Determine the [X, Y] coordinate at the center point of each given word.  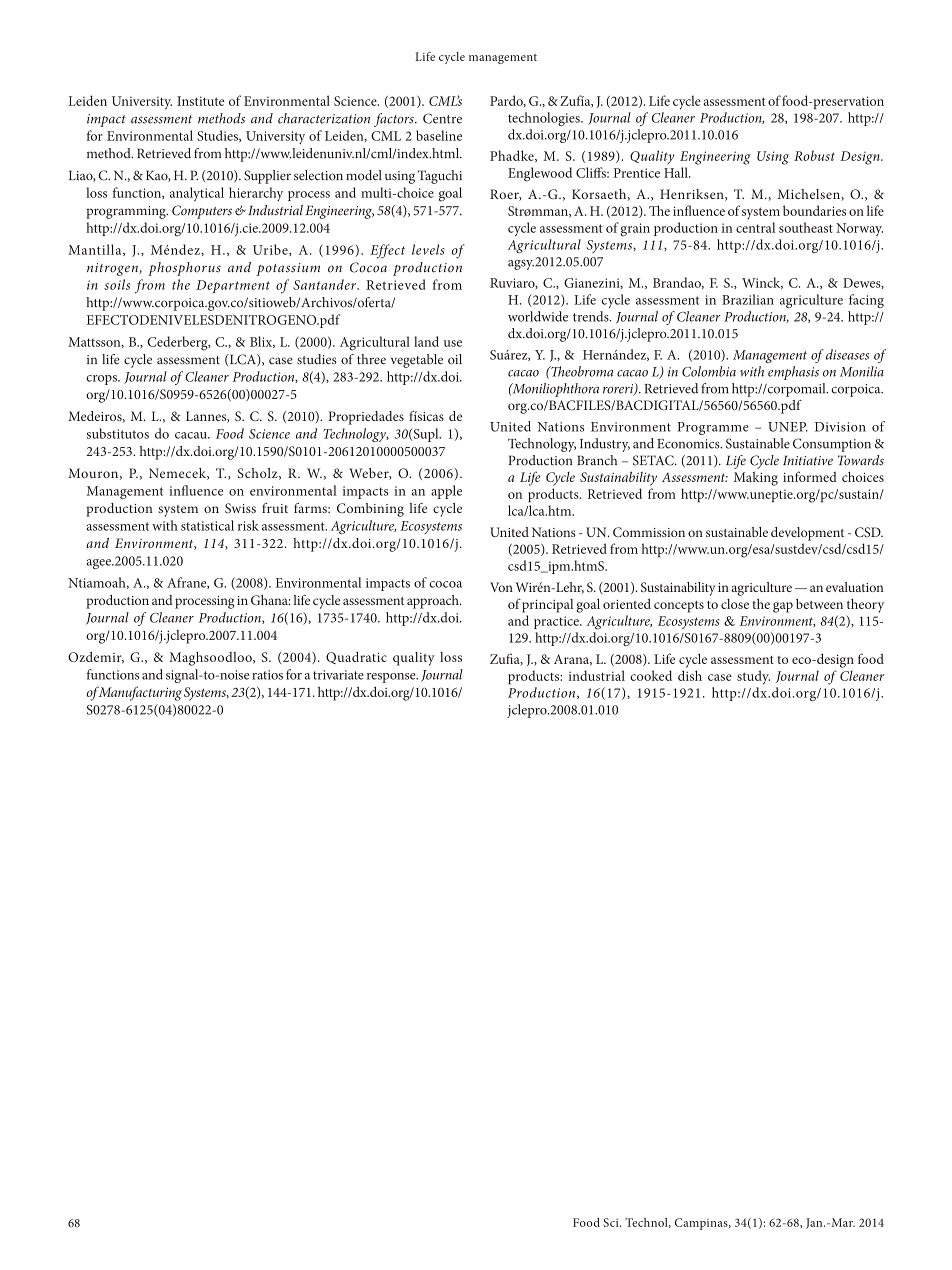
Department [233, 286]
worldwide [538, 316]
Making [756, 479]
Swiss [240, 508]
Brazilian [748, 299]
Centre [442, 118]
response [392, 678]
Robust [814, 155]
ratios [267, 675]
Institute [200, 101]
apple [446, 492]
